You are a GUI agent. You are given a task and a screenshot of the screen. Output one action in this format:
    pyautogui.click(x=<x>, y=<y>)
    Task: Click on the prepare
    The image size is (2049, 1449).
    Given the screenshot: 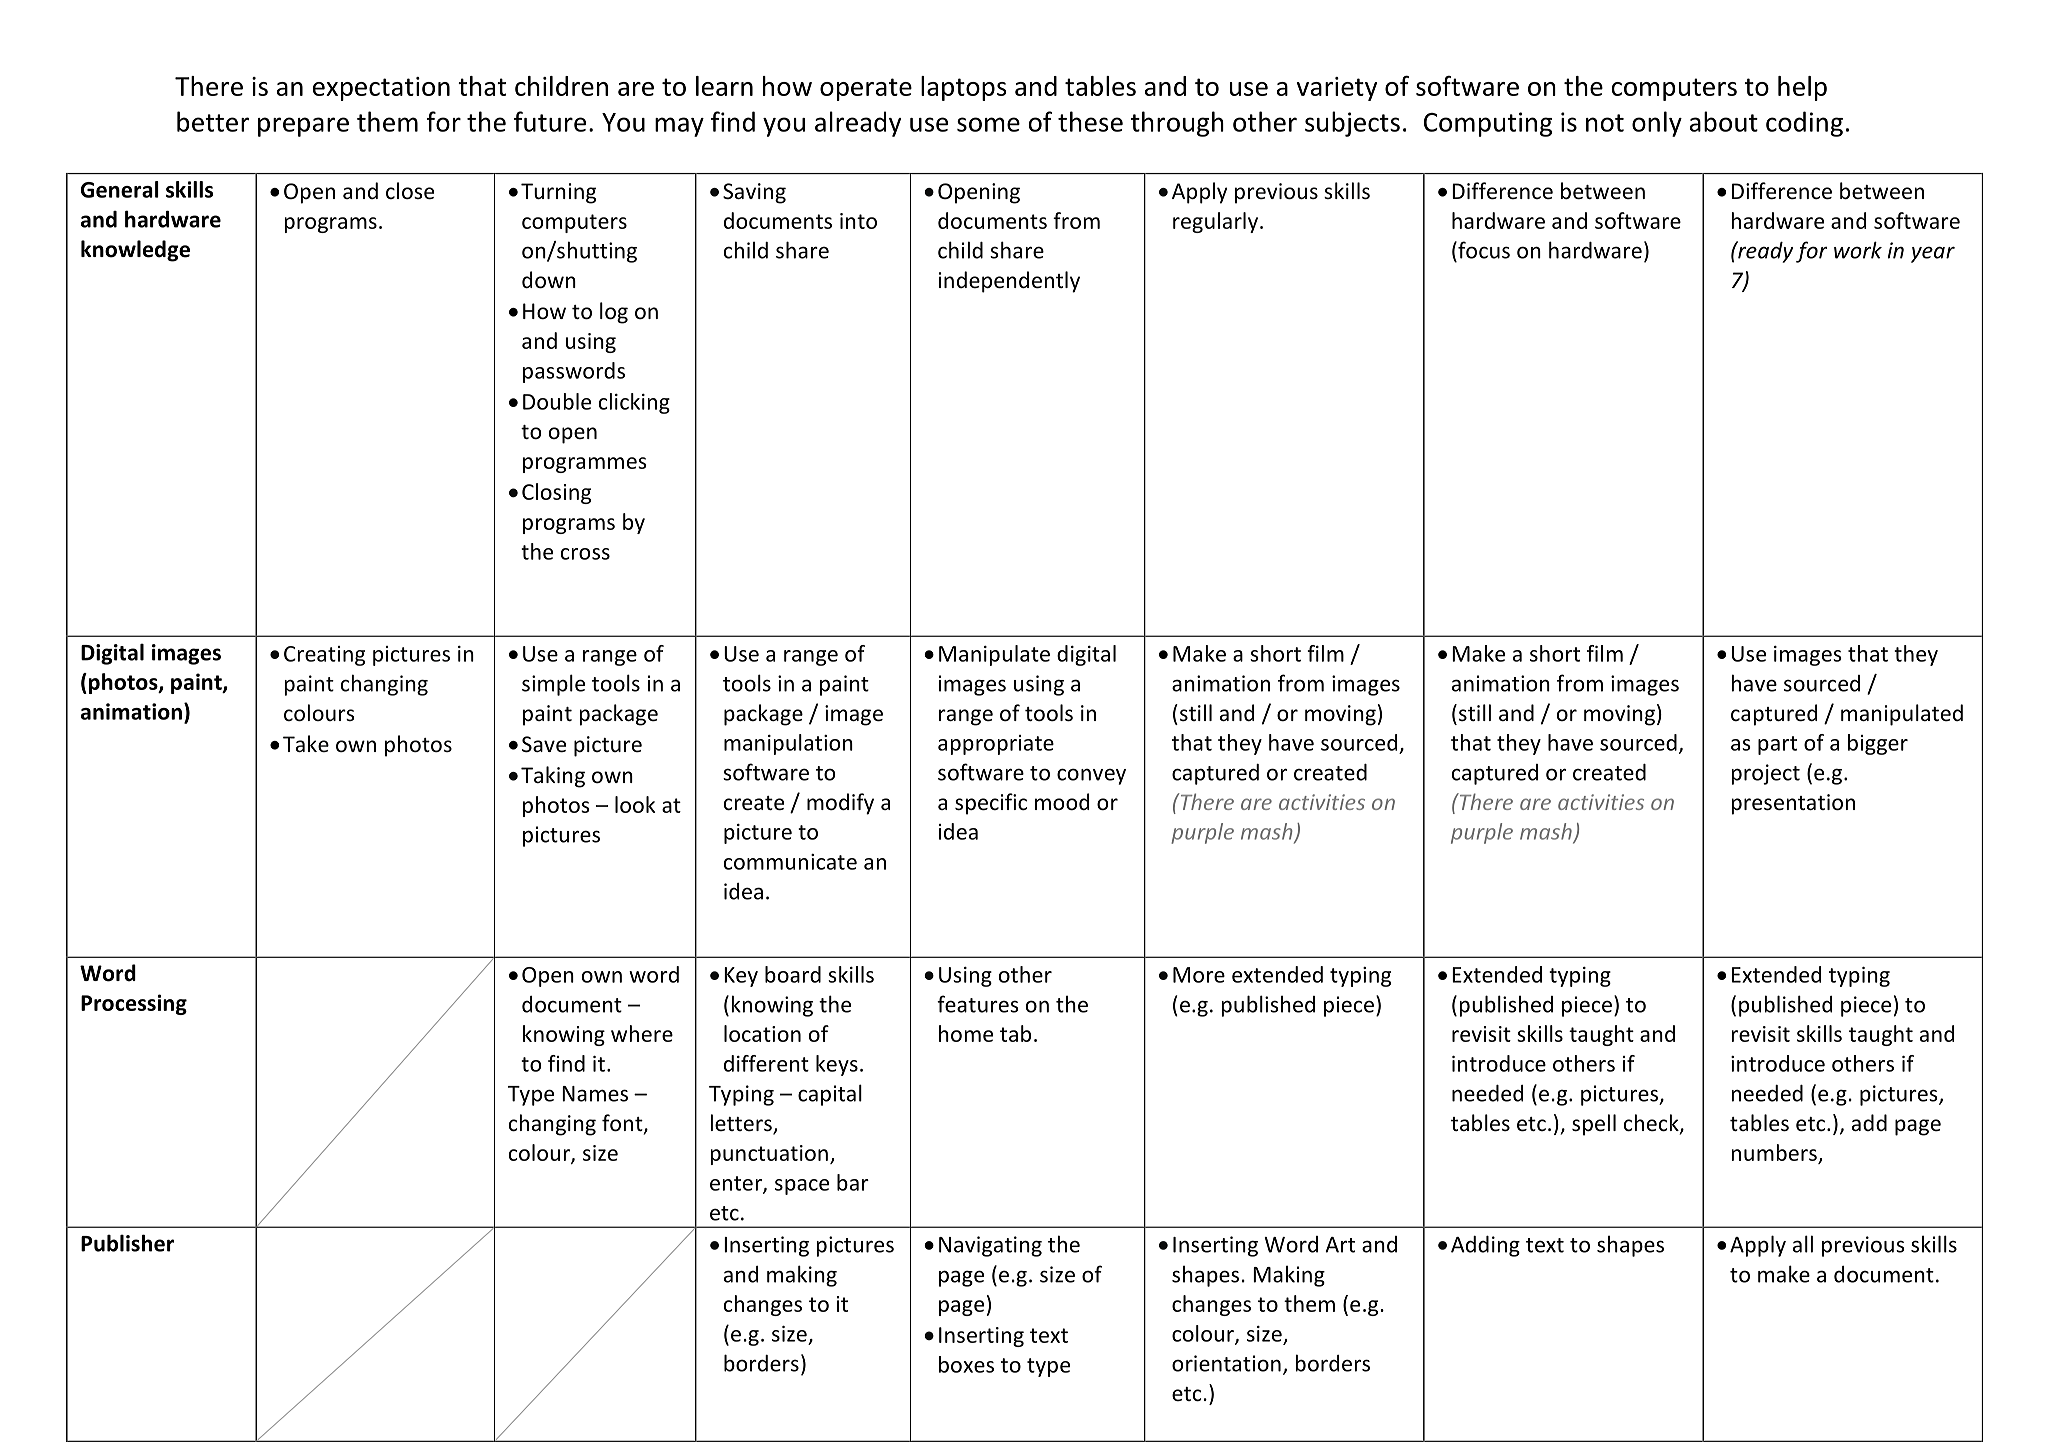 What is the action you would take?
    pyautogui.click(x=303, y=127)
